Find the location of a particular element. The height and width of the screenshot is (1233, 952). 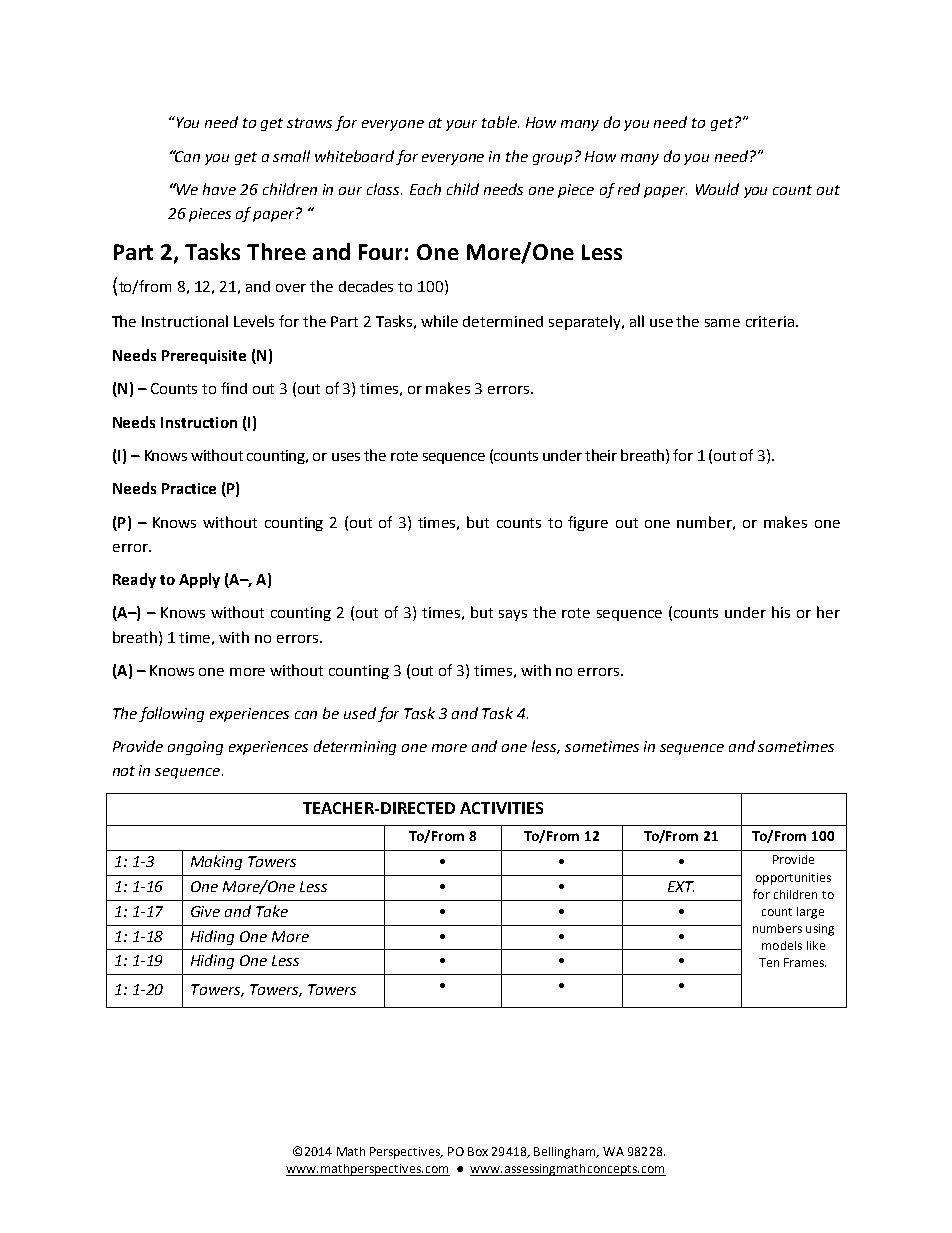

Would is located at coordinates (717, 189).
